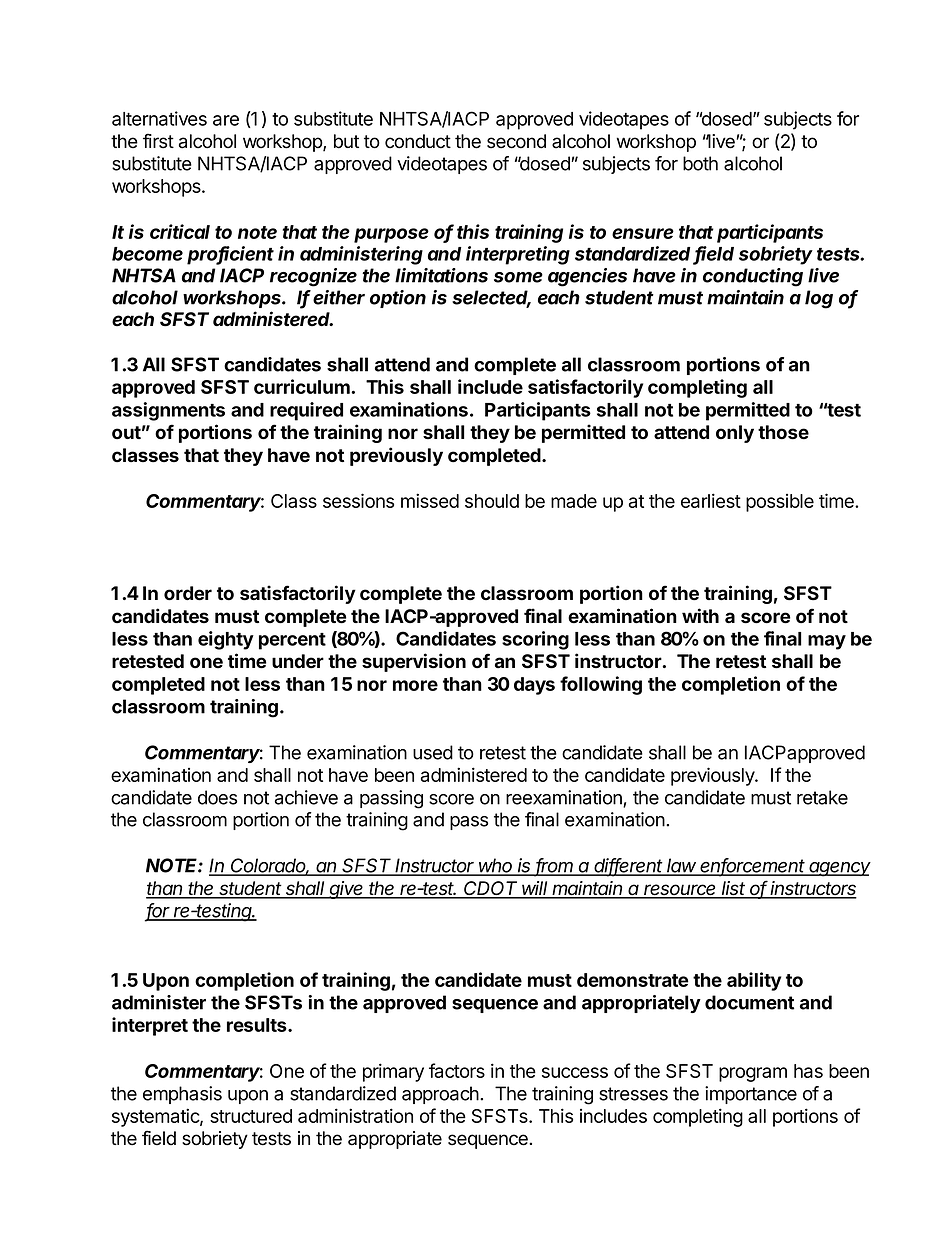 This page has width=952, height=1233. I want to click on structured, so click(251, 1116).
